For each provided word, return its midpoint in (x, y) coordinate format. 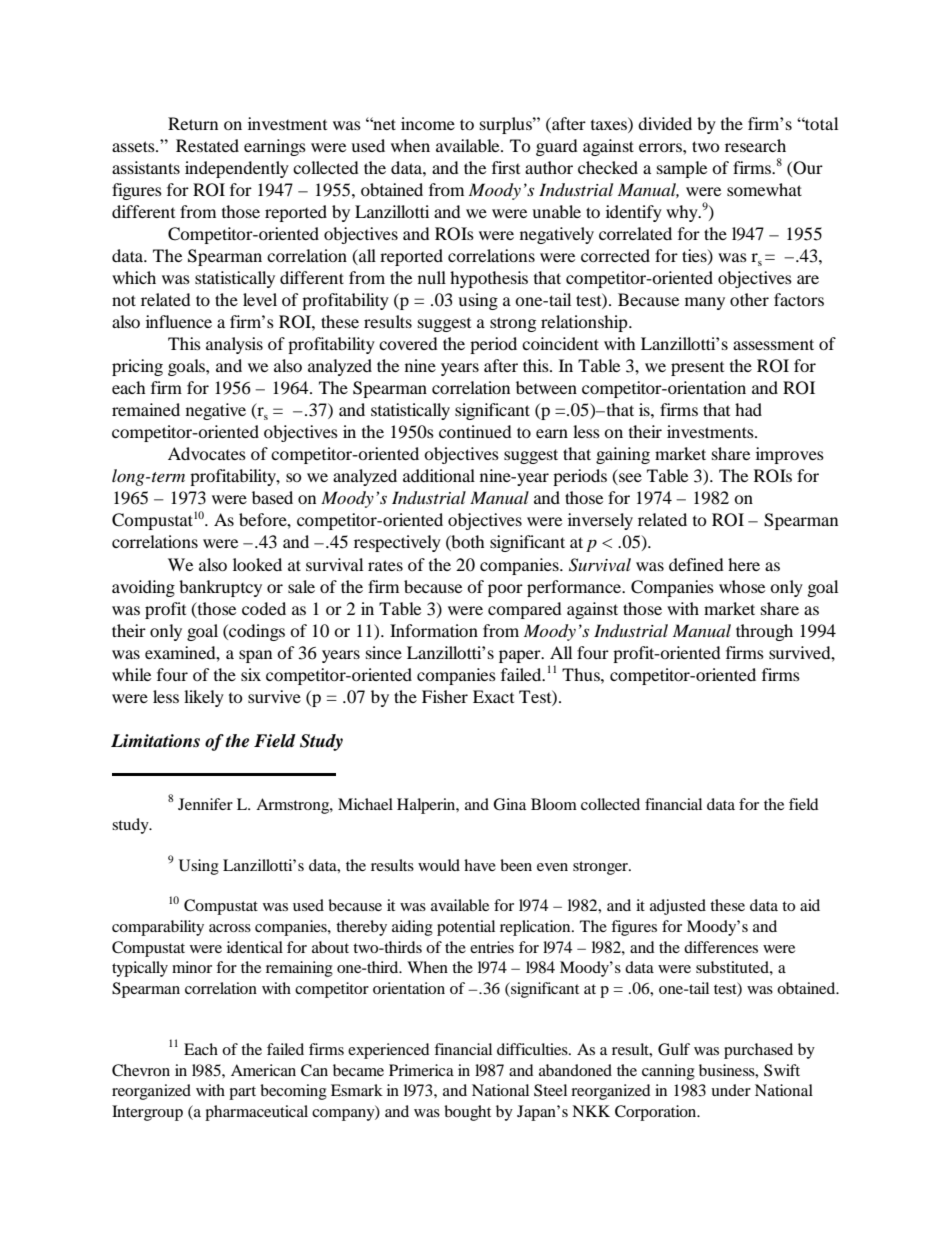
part (242, 1093)
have (480, 865)
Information (434, 630)
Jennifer (205, 804)
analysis (234, 345)
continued (475, 431)
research (755, 145)
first (506, 167)
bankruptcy (220, 588)
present (697, 369)
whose (742, 586)
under (731, 1090)
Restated (207, 145)
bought (467, 1113)
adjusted (678, 907)
